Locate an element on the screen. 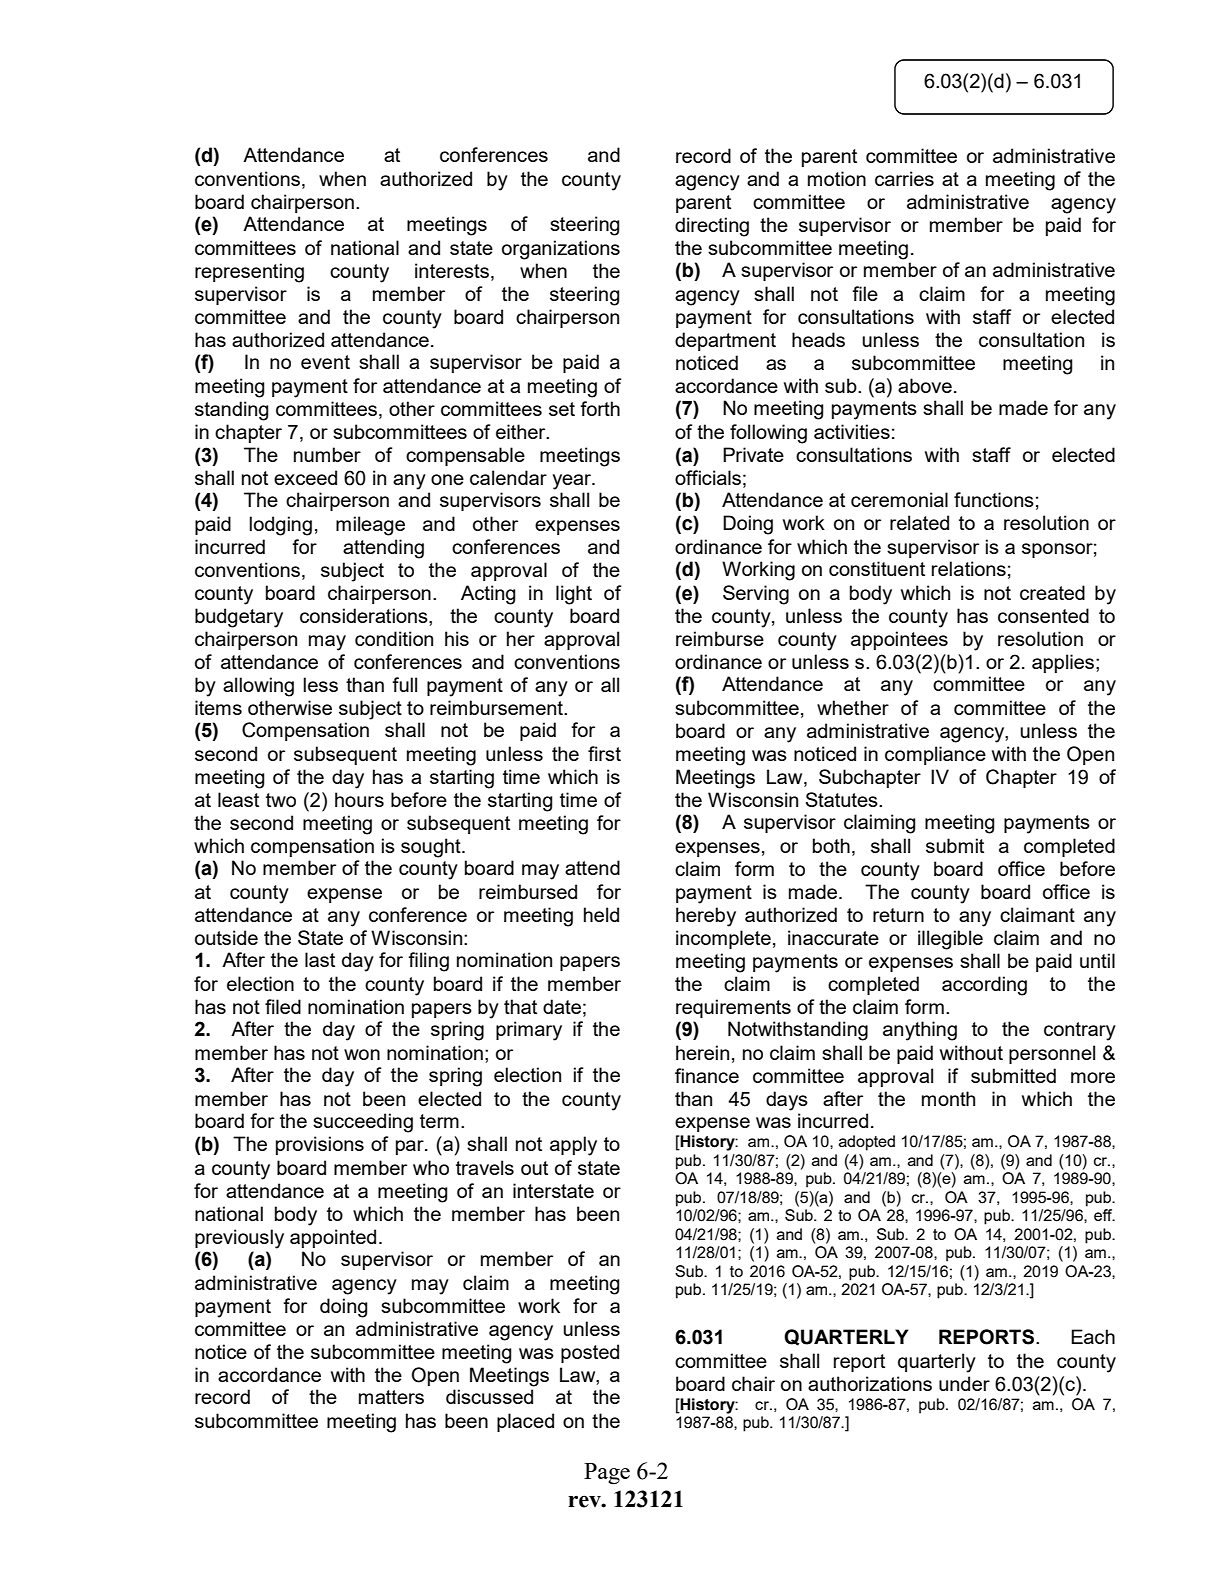 The height and width of the screenshot is (1584, 1224). Page is located at coordinates (607, 1474).
